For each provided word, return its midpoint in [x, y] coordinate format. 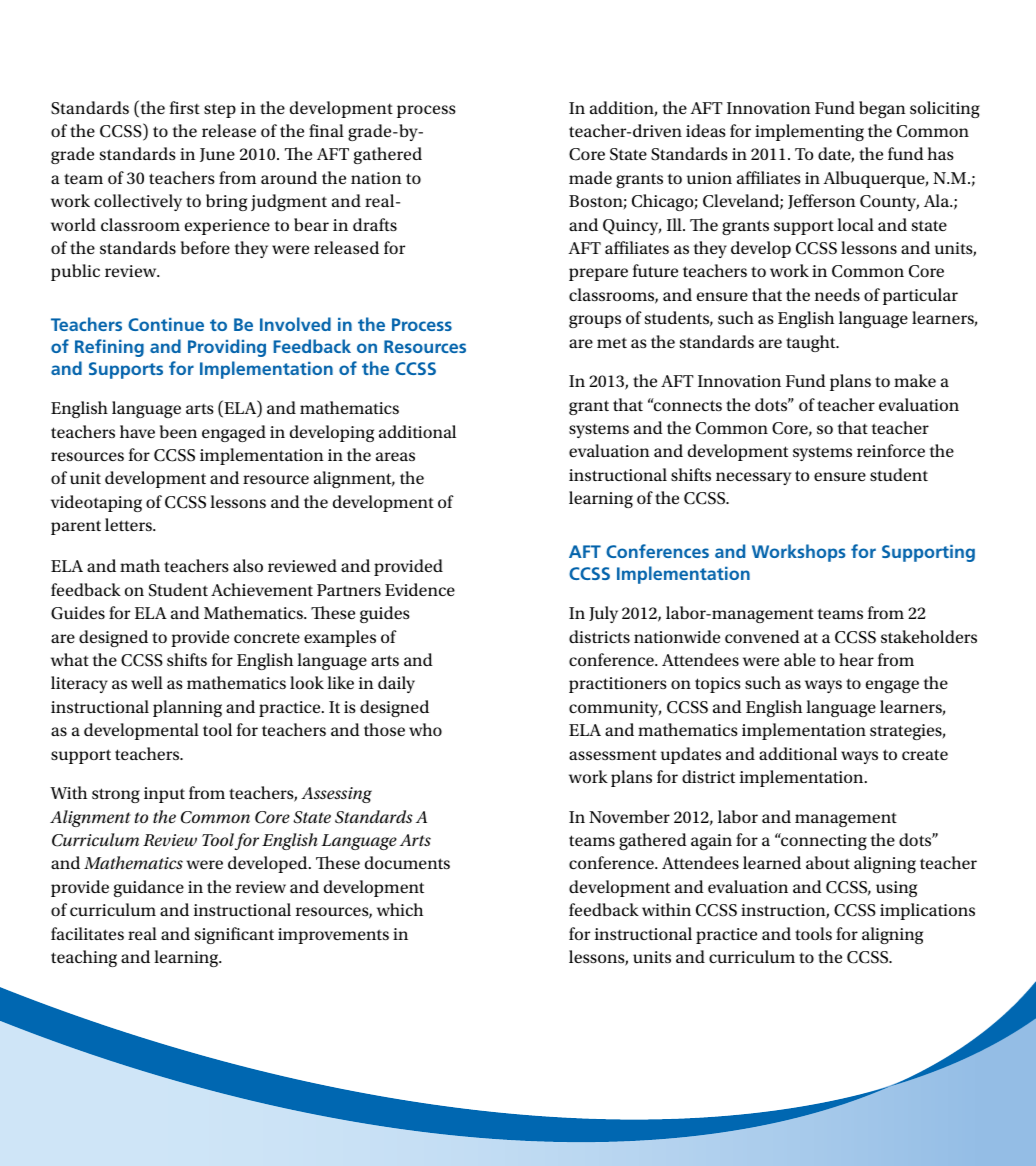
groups [595, 321]
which [400, 909]
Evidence [420, 589]
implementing [809, 132]
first [185, 107]
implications [927, 911]
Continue [166, 324]
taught [812, 343]
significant [234, 935]
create [925, 754]
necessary [753, 478]
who [425, 729]
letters [129, 524]
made [590, 177]
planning [187, 708]
